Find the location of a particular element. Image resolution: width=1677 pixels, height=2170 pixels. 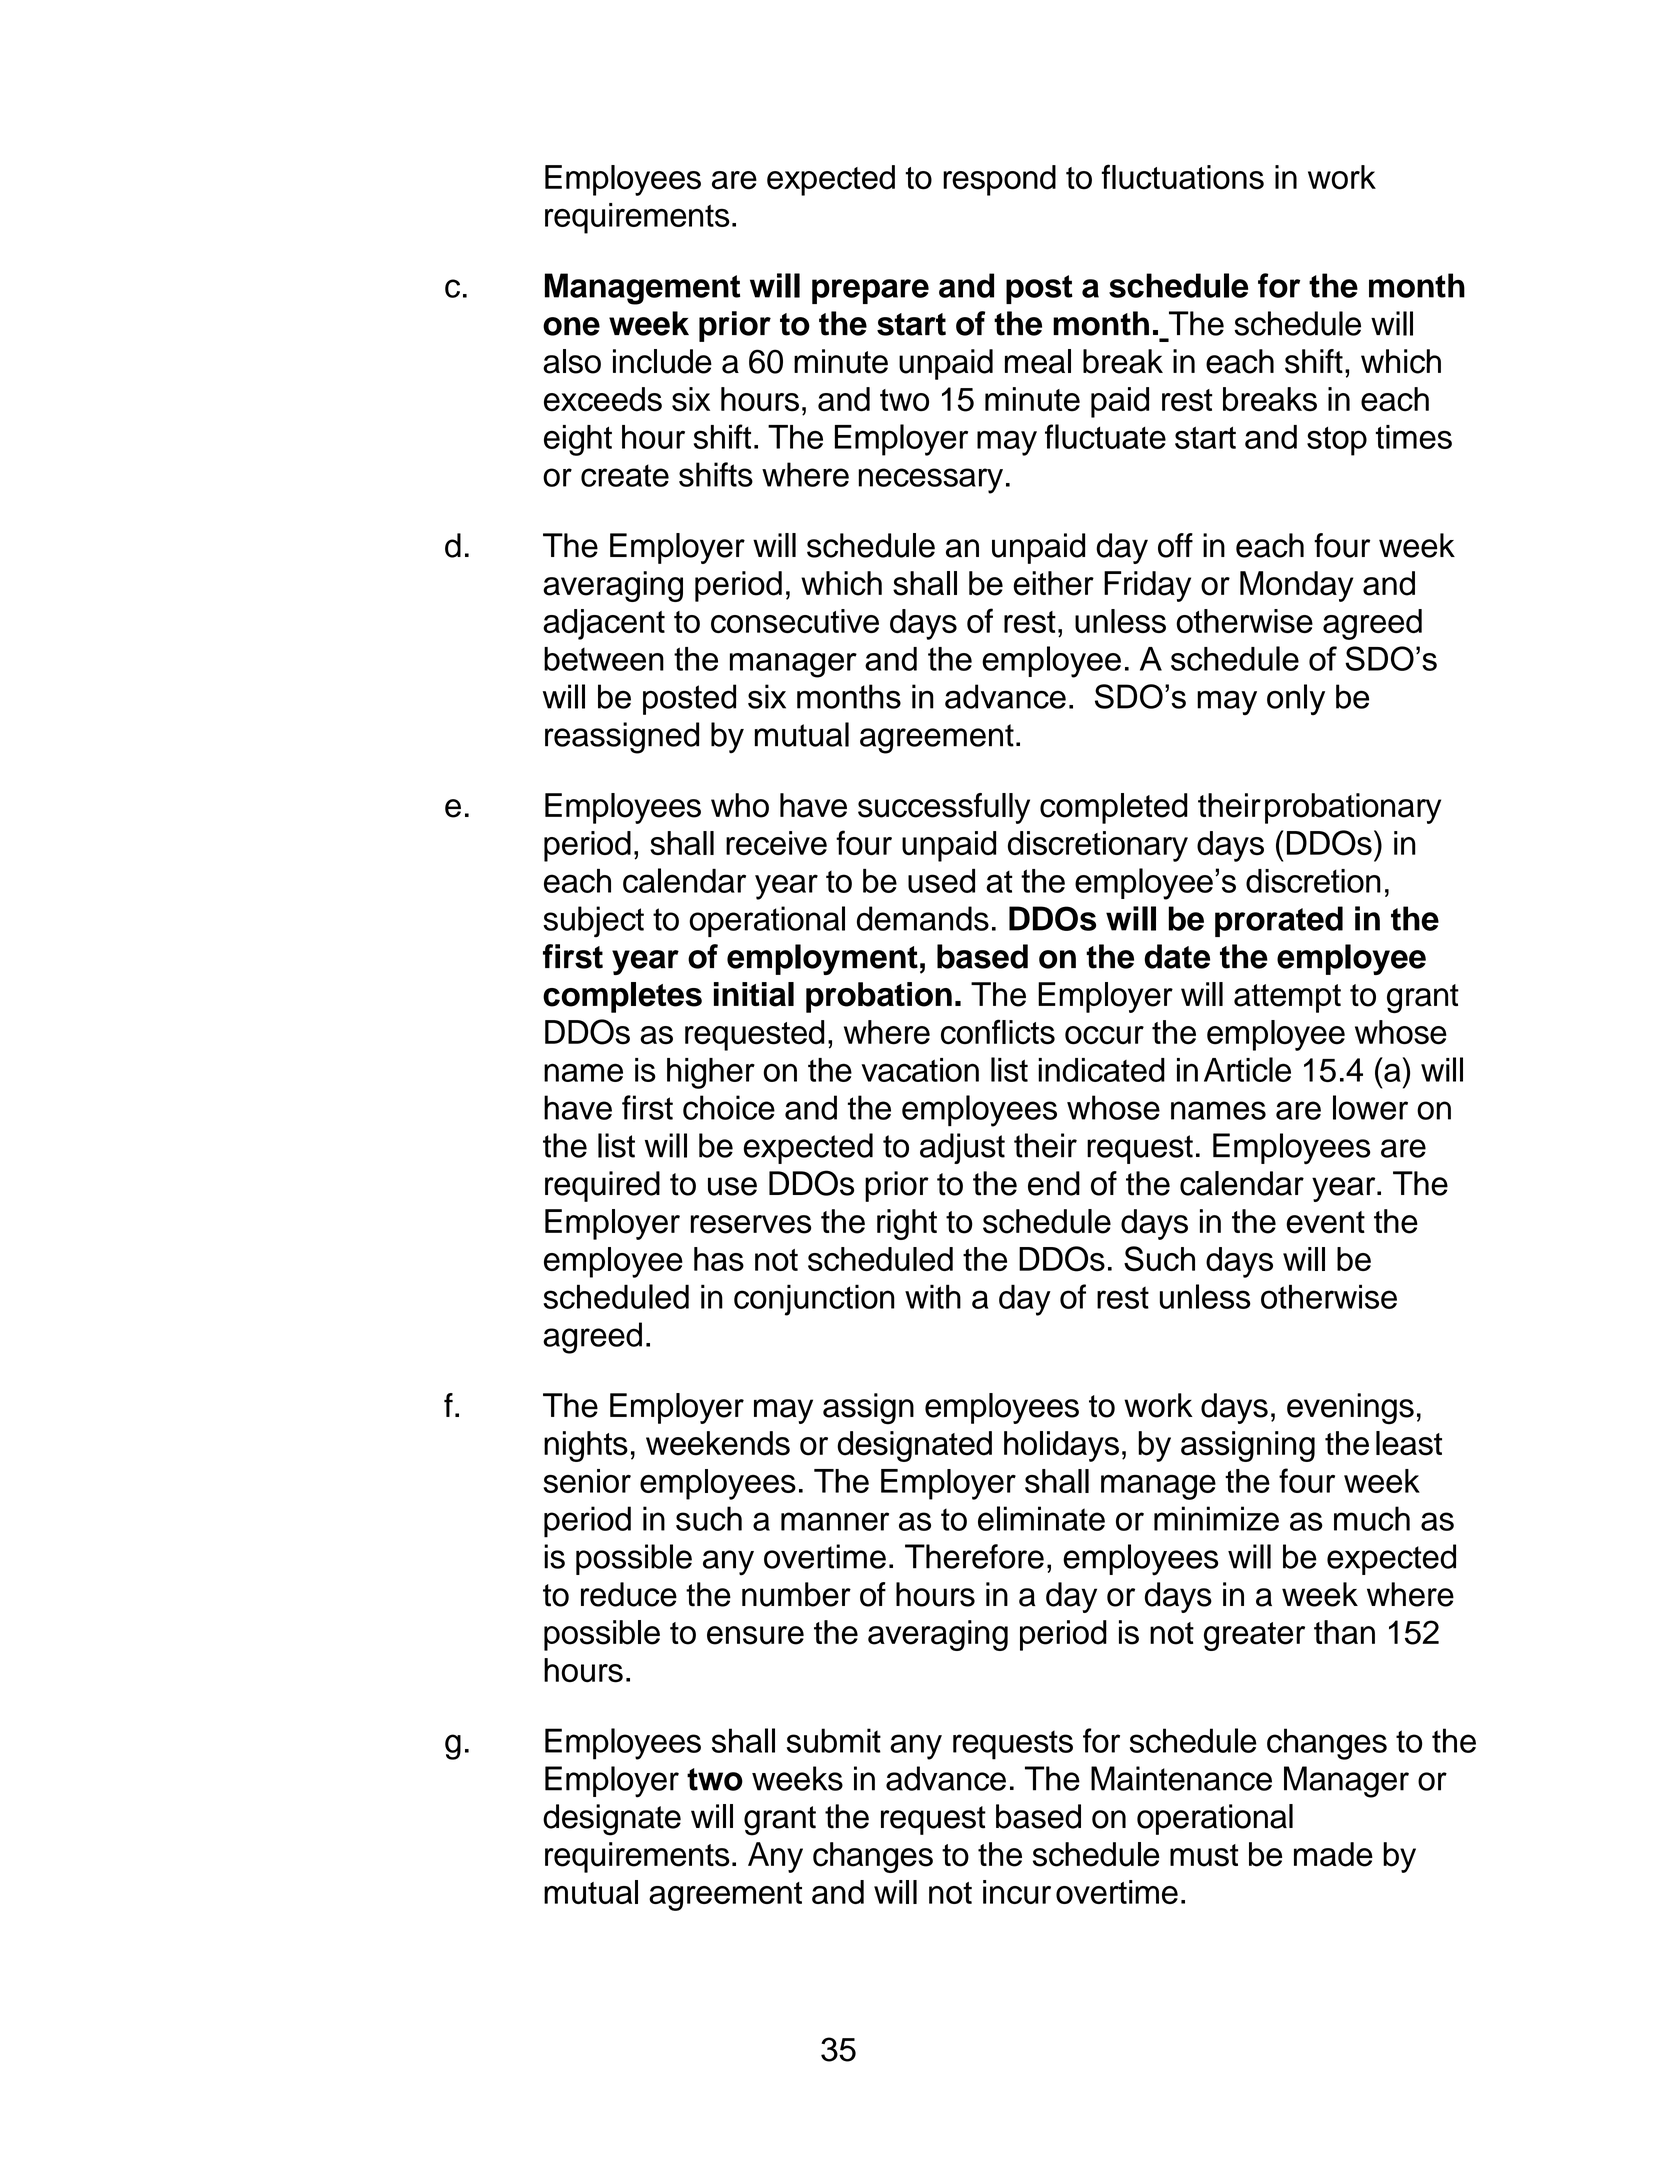

respond is located at coordinates (999, 180).
